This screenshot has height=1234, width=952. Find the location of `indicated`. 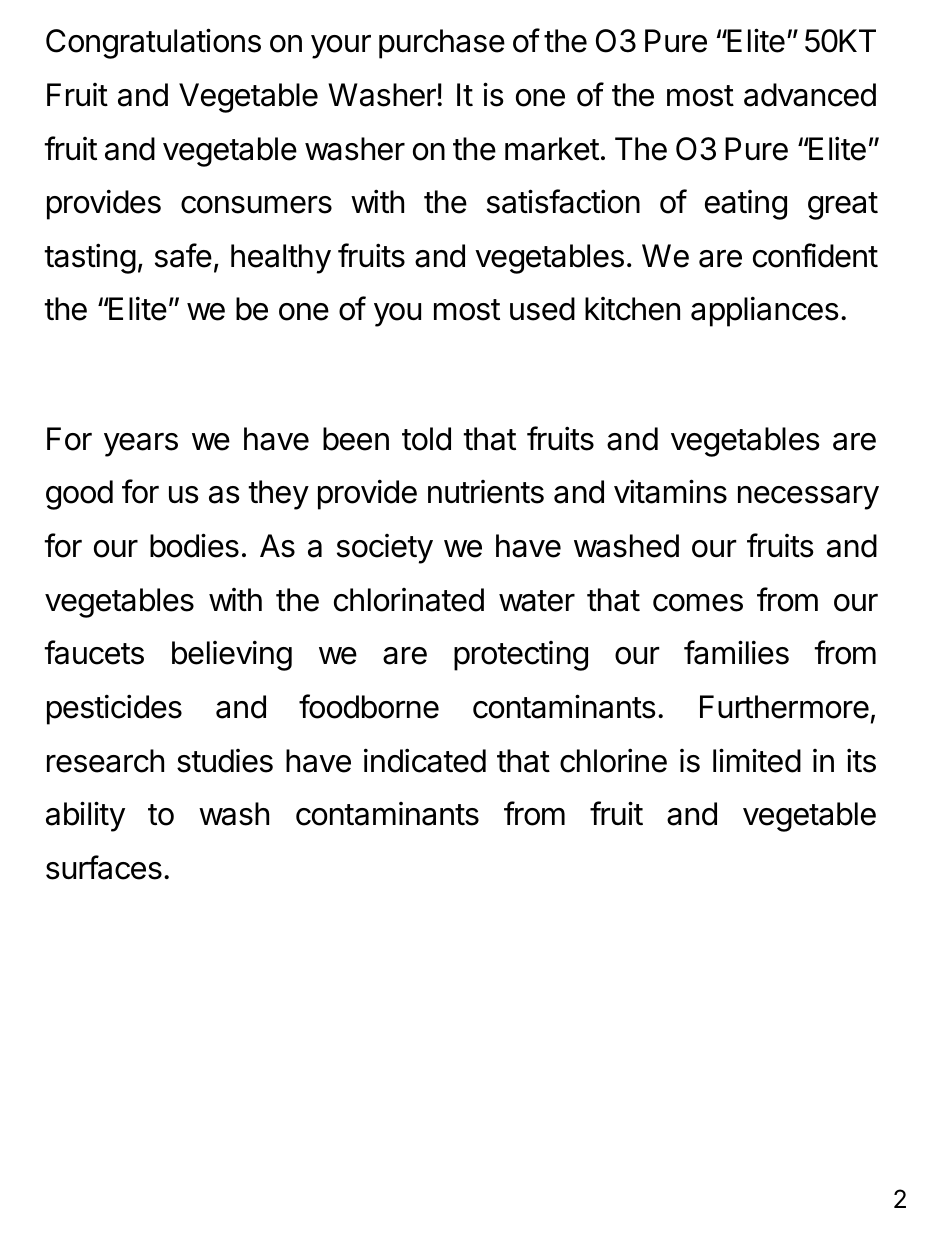

indicated is located at coordinates (425, 760).
